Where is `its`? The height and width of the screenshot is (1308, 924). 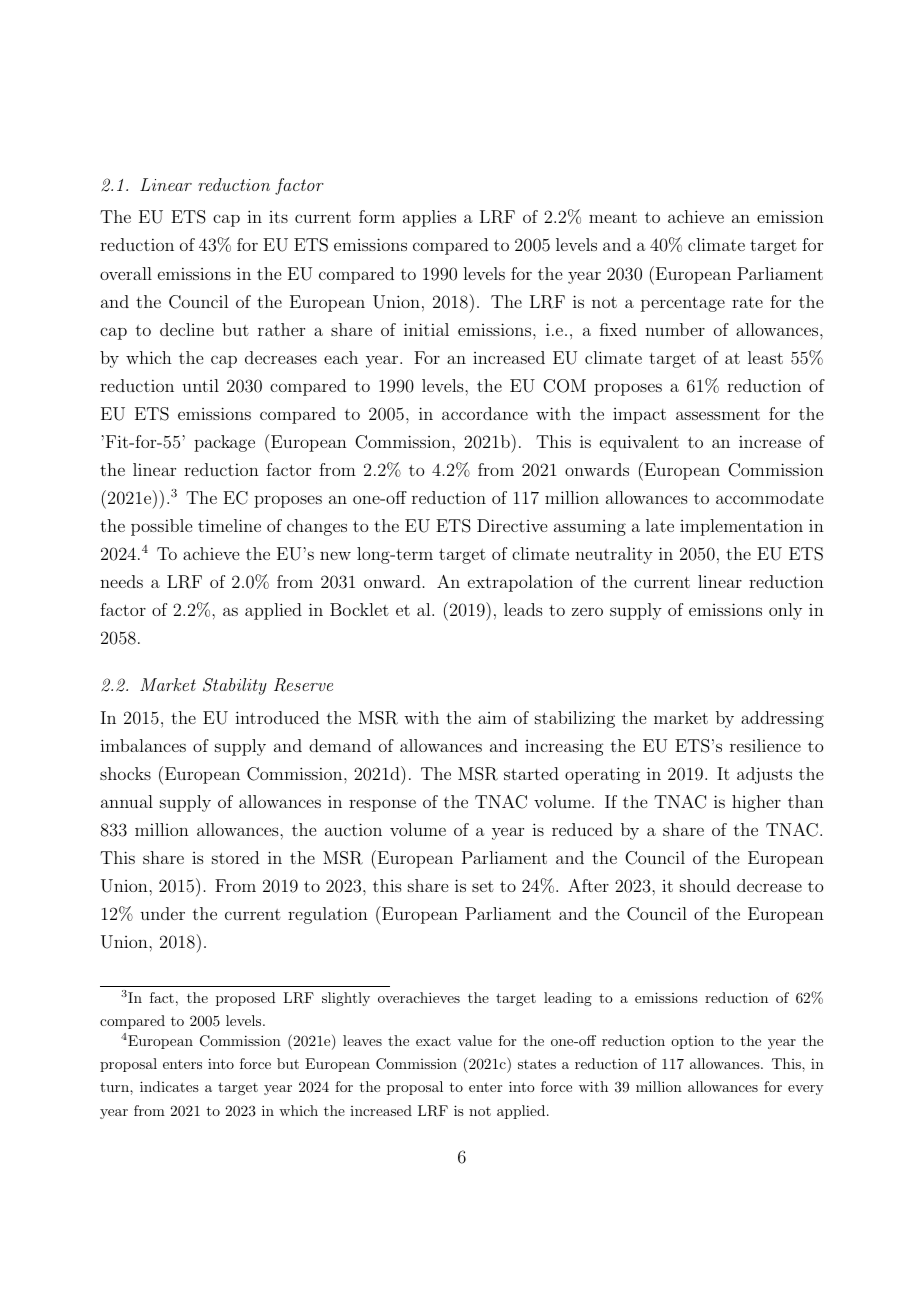 its is located at coordinates (278, 217).
